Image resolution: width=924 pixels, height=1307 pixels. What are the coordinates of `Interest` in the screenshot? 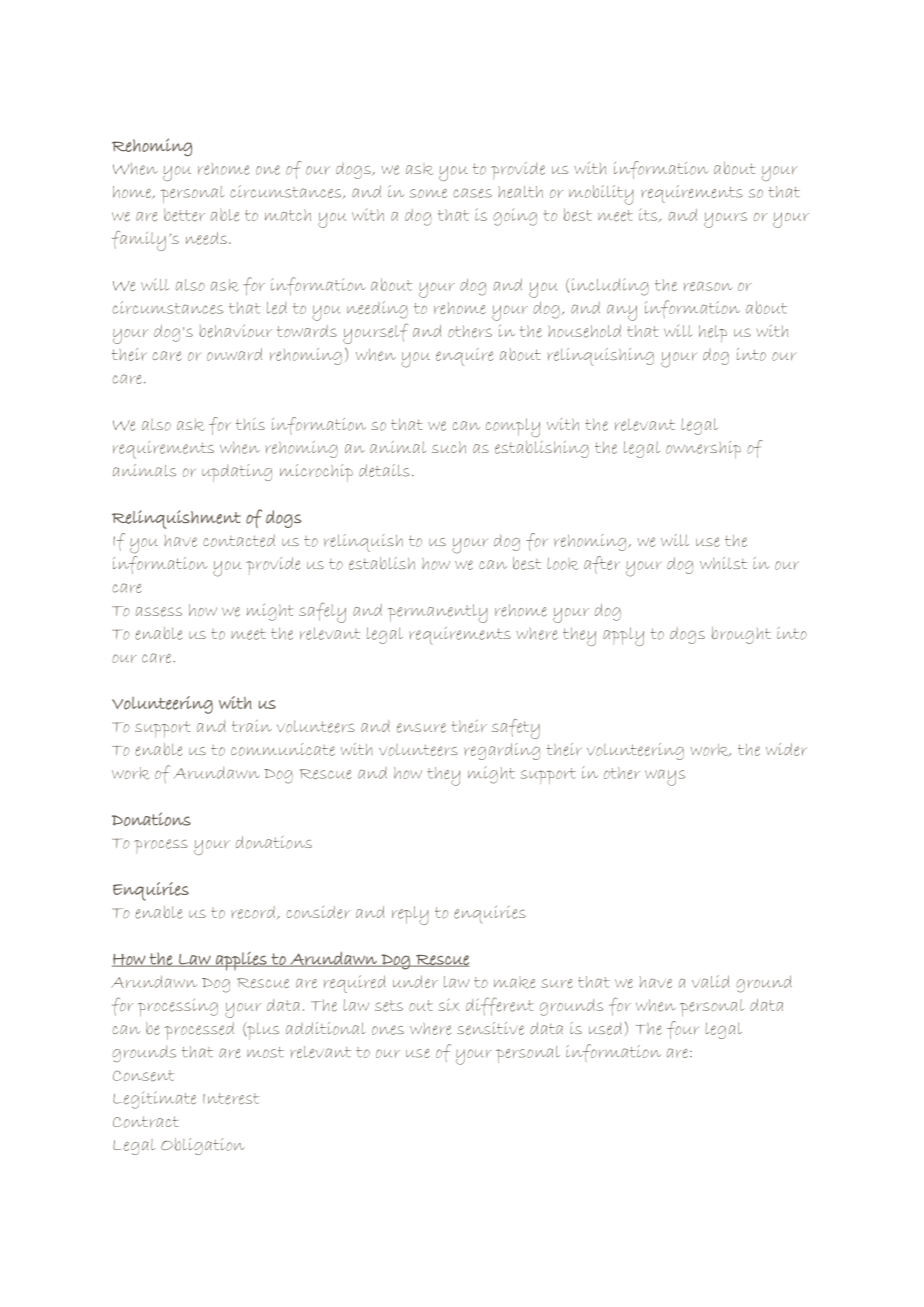 It's located at (231, 1099).
